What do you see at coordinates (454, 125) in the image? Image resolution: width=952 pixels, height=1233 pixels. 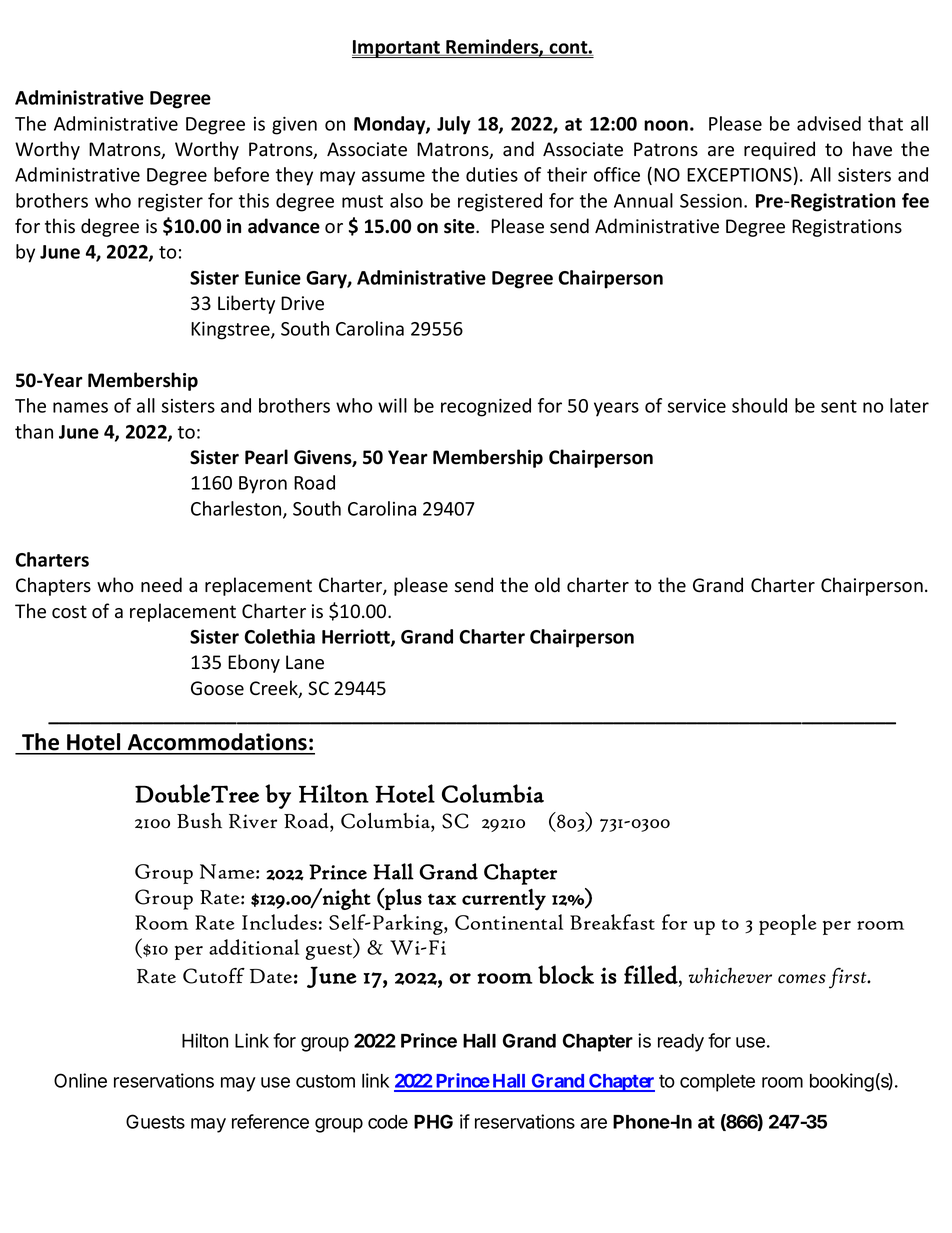 I see `July` at bounding box center [454, 125].
